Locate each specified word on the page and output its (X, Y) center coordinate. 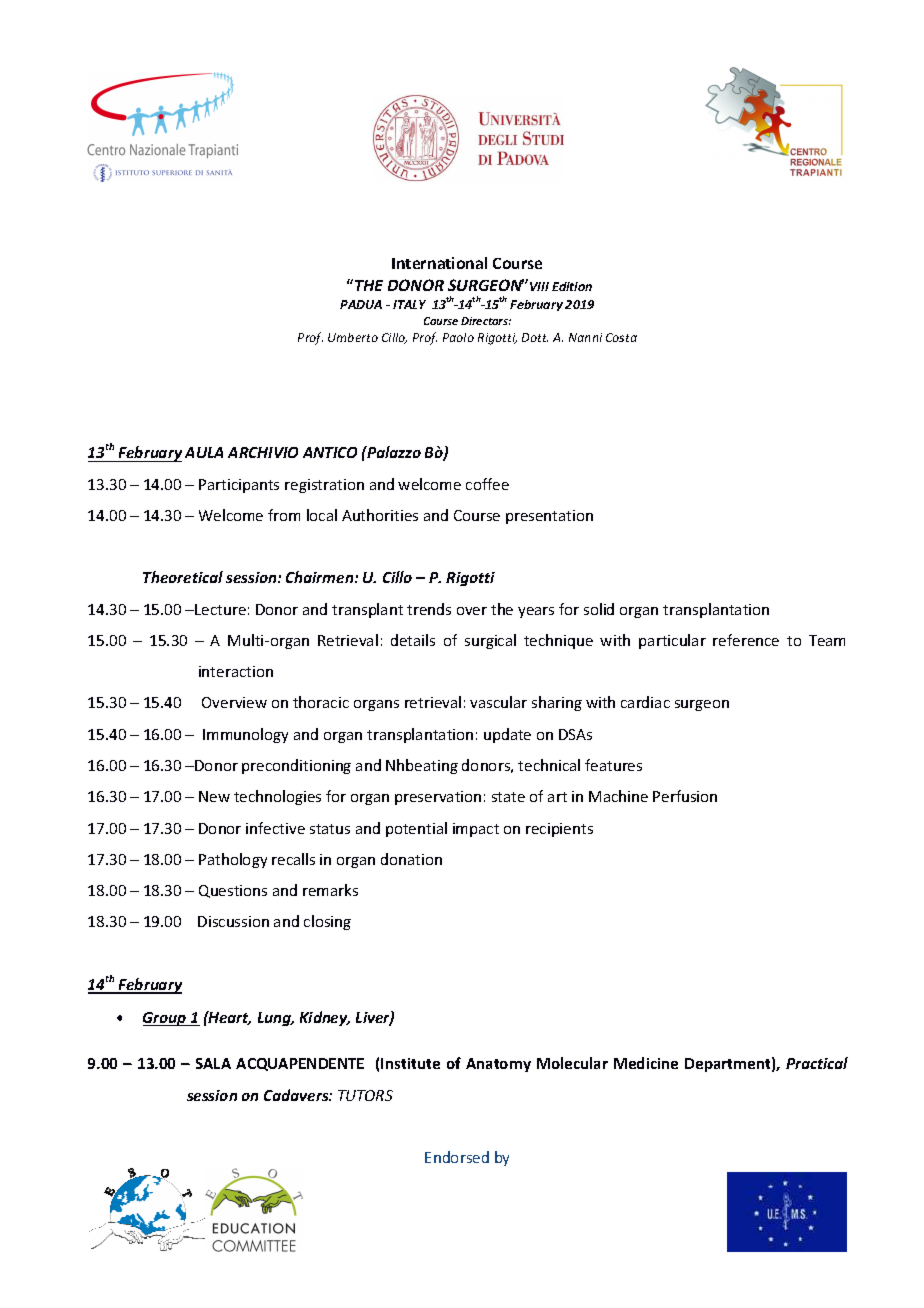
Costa (621, 337)
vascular (498, 702)
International (439, 263)
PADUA (361, 304)
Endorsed (457, 1157)
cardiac (645, 702)
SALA (213, 1063)
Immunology (245, 735)
